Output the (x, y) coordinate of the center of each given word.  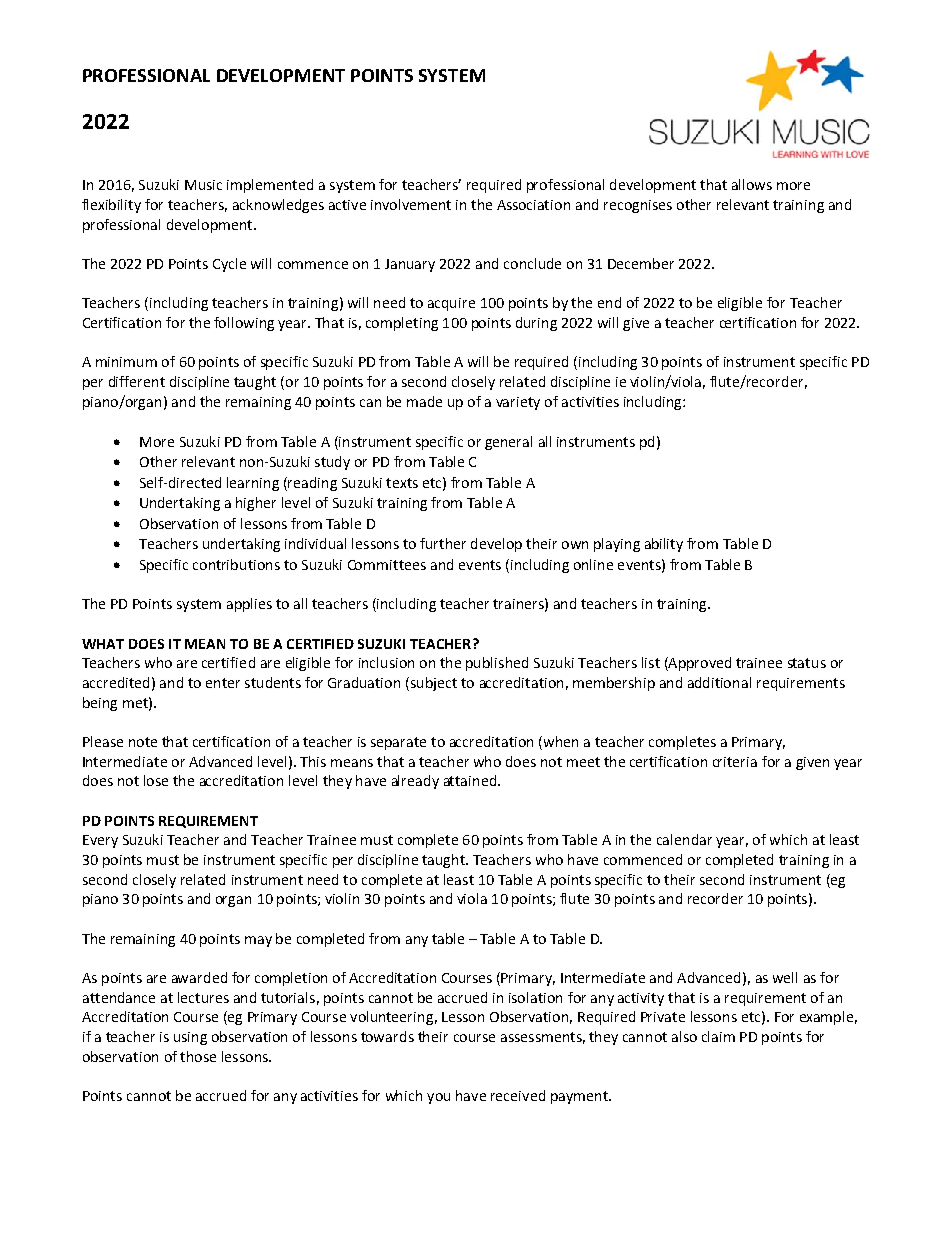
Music (203, 185)
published (497, 664)
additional (719, 682)
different (137, 381)
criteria (735, 762)
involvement (411, 204)
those (198, 1056)
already (415, 782)
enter (223, 683)
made (424, 401)
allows (752, 184)
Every (100, 841)
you (438, 1098)
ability (664, 545)
